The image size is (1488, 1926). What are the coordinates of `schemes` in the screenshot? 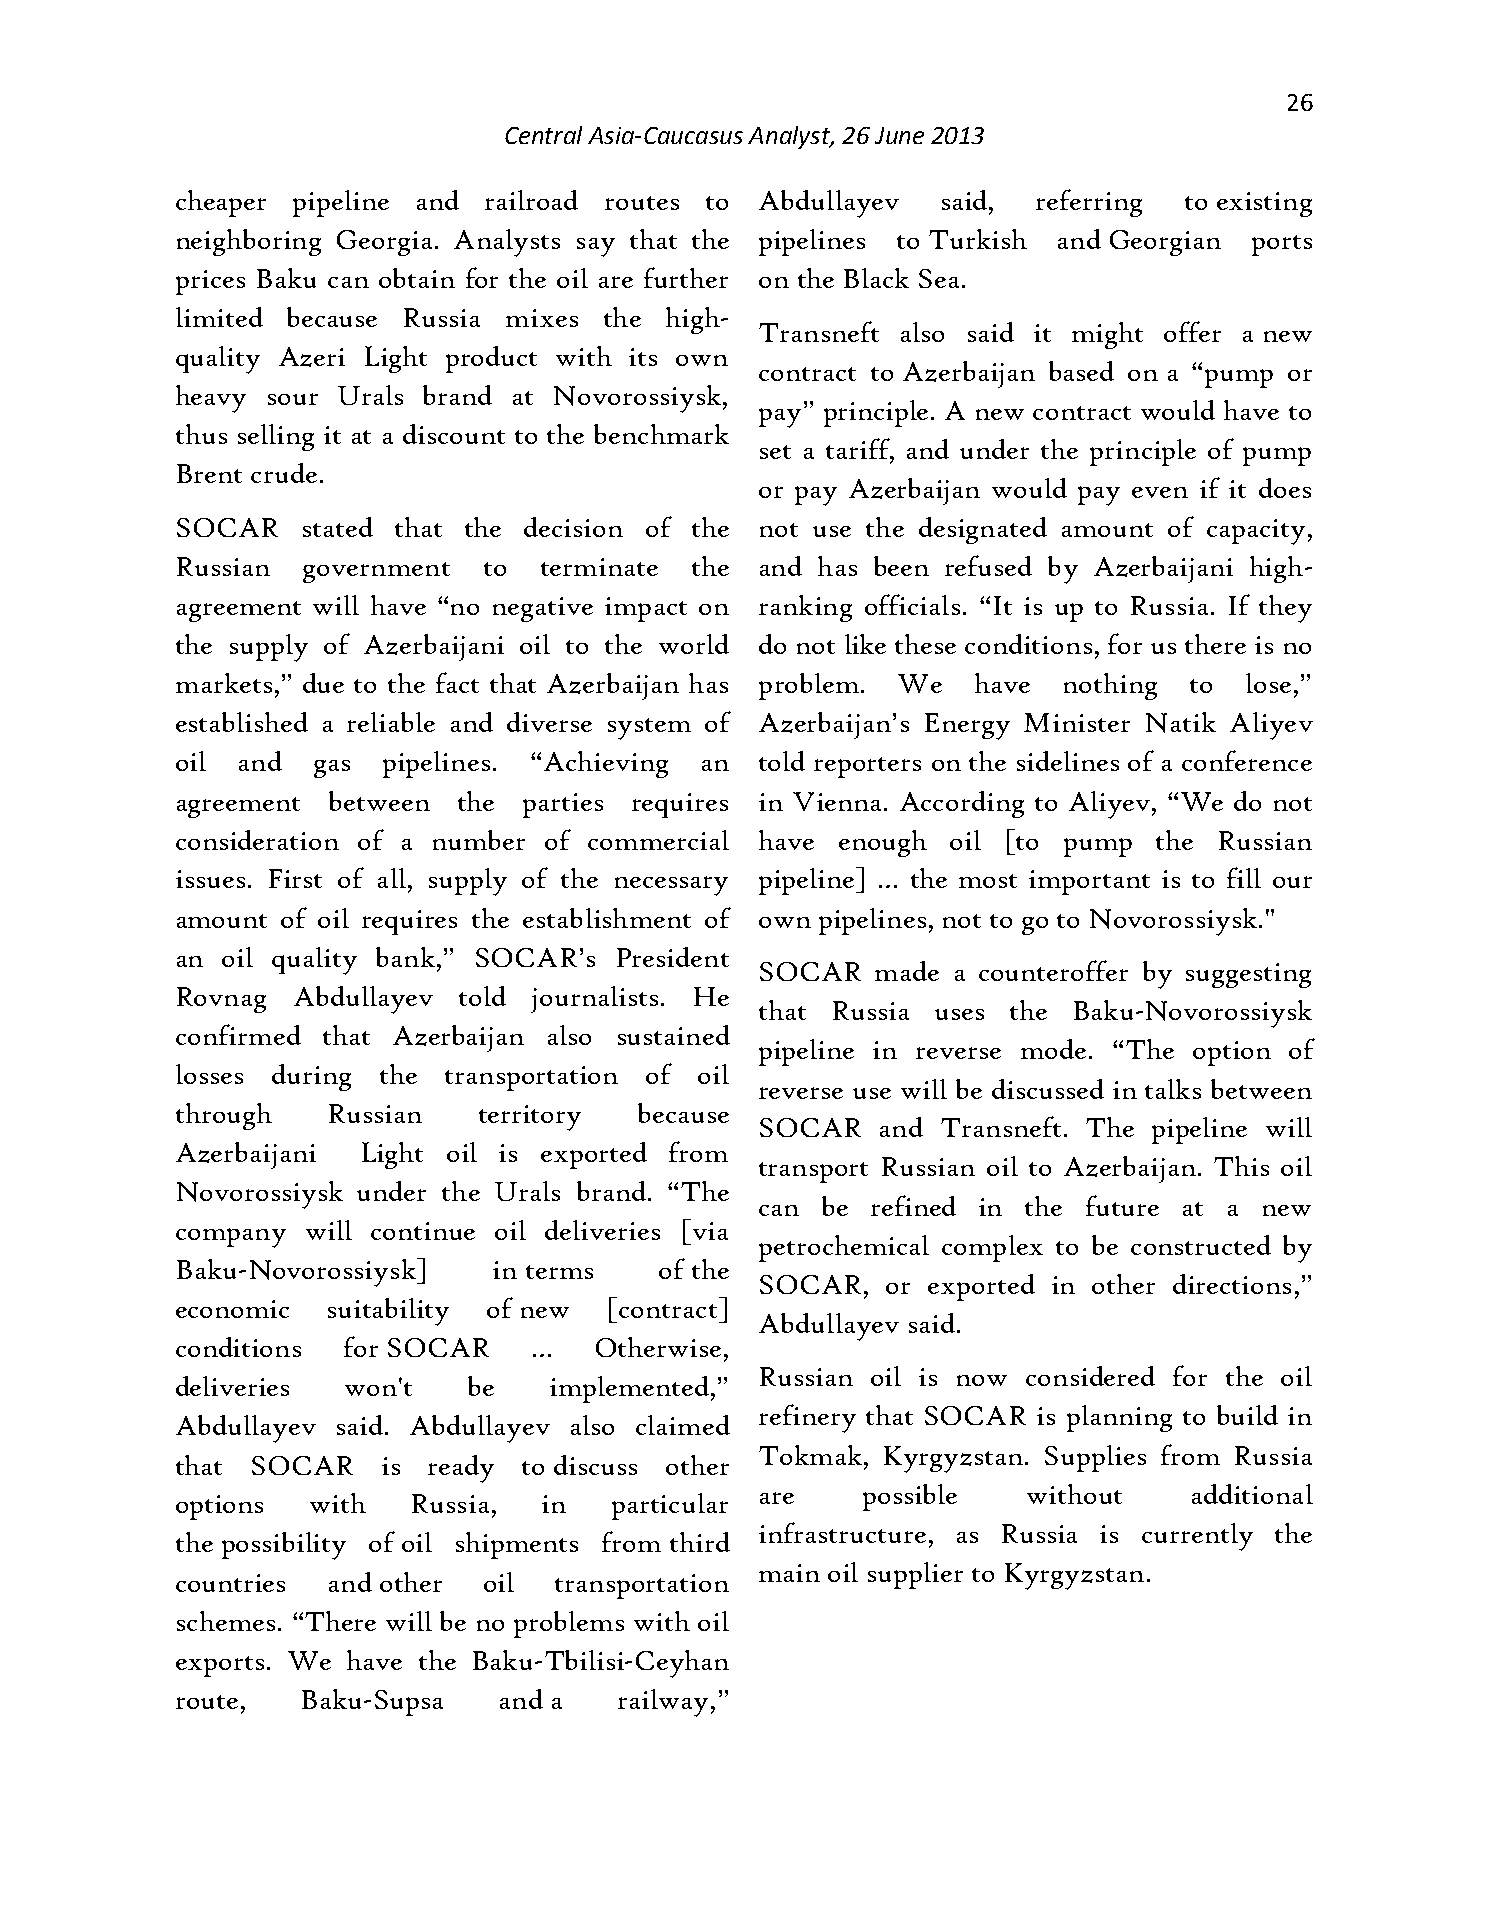 It's located at (226, 1621).
